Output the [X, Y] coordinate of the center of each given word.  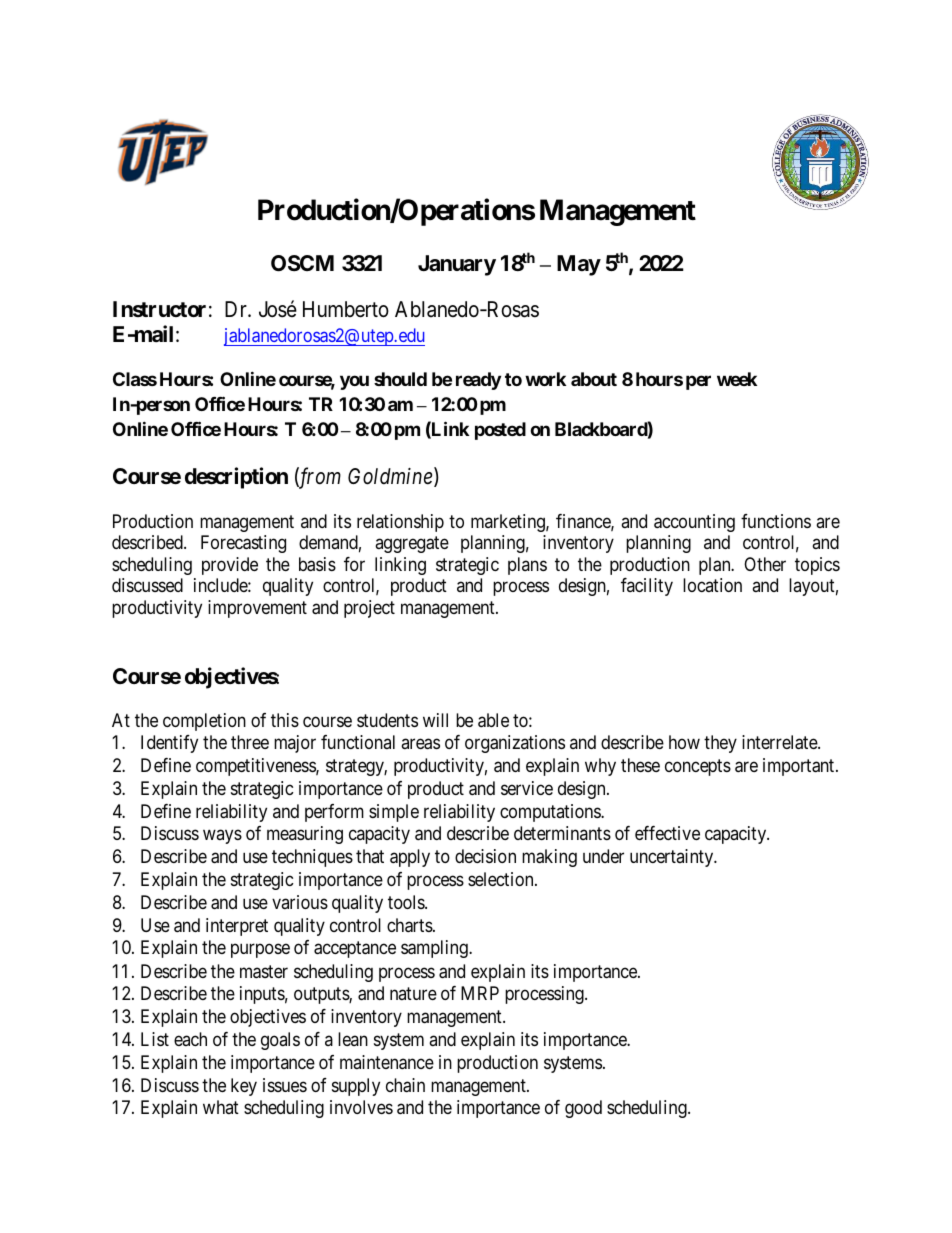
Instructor [159, 309]
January [457, 265]
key [244, 1087]
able [493, 720]
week [737, 379]
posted [500, 431]
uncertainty [673, 858]
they [720, 744]
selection [502, 879]
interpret [237, 927]
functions [776, 521]
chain [405, 1085]
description [236, 478]
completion [204, 722]
